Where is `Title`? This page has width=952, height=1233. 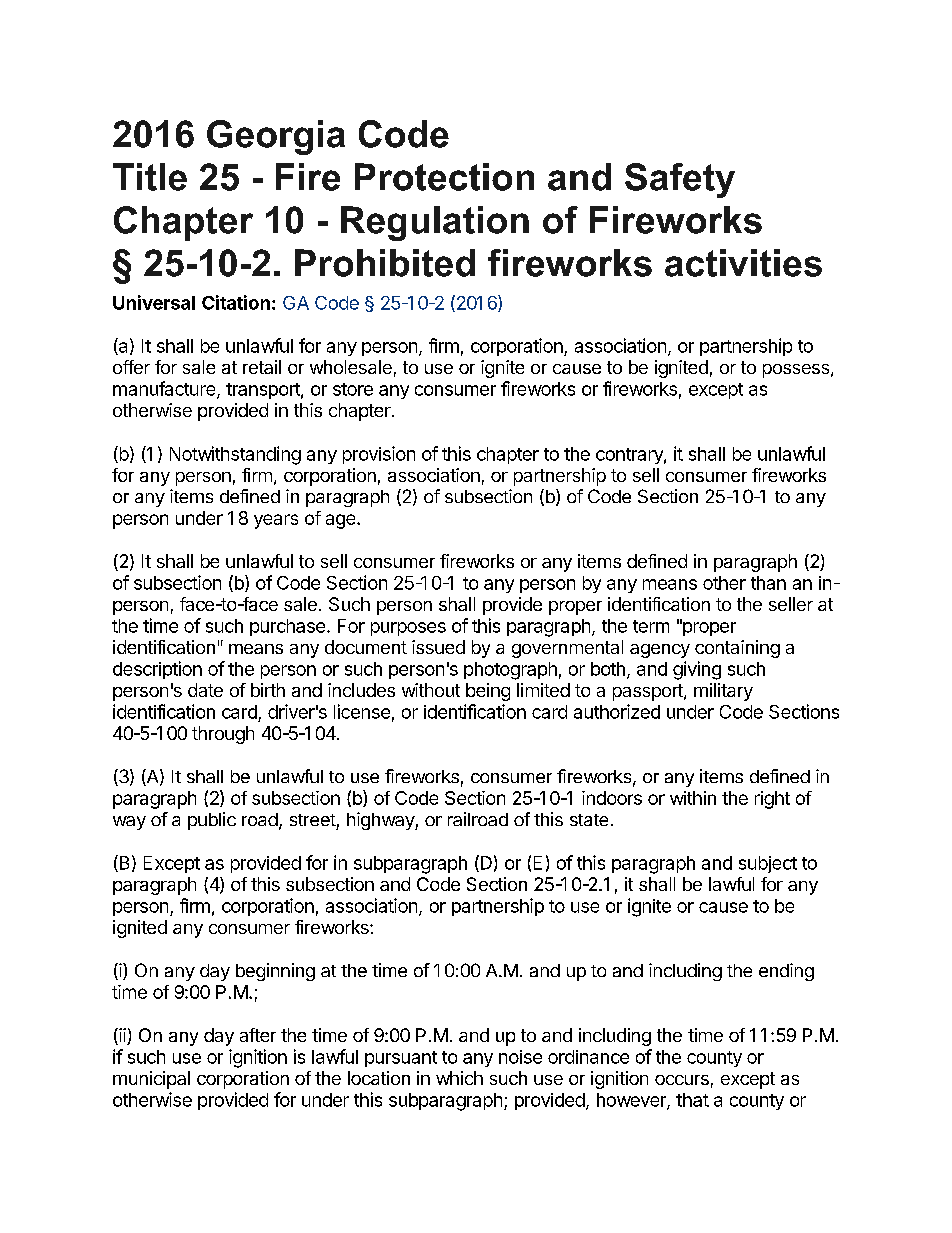
Title is located at coordinates (150, 177).
